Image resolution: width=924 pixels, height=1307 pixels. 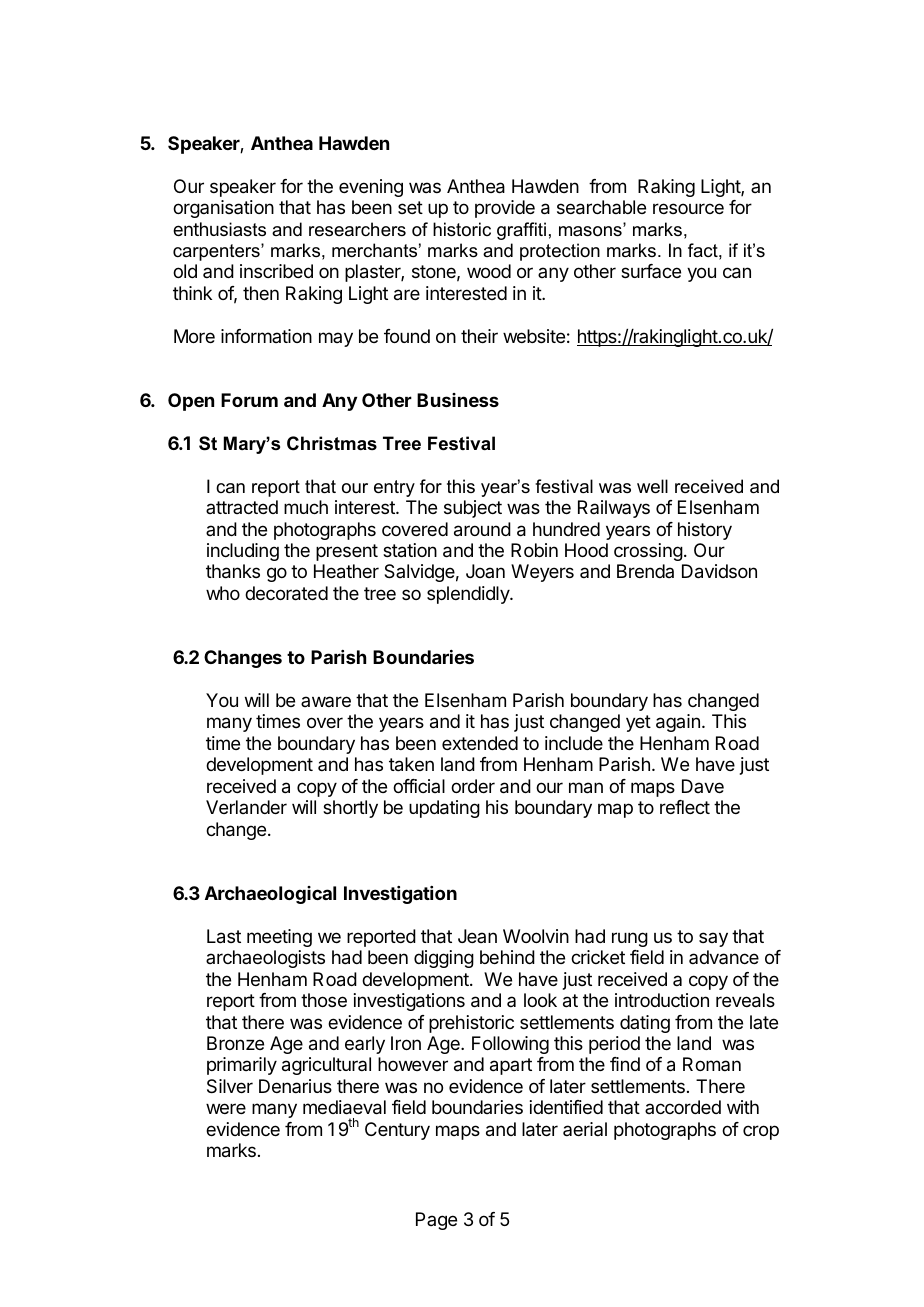 What do you see at coordinates (223, 209) in the image?
I see `organisation` at bounding box center [223, 209].
